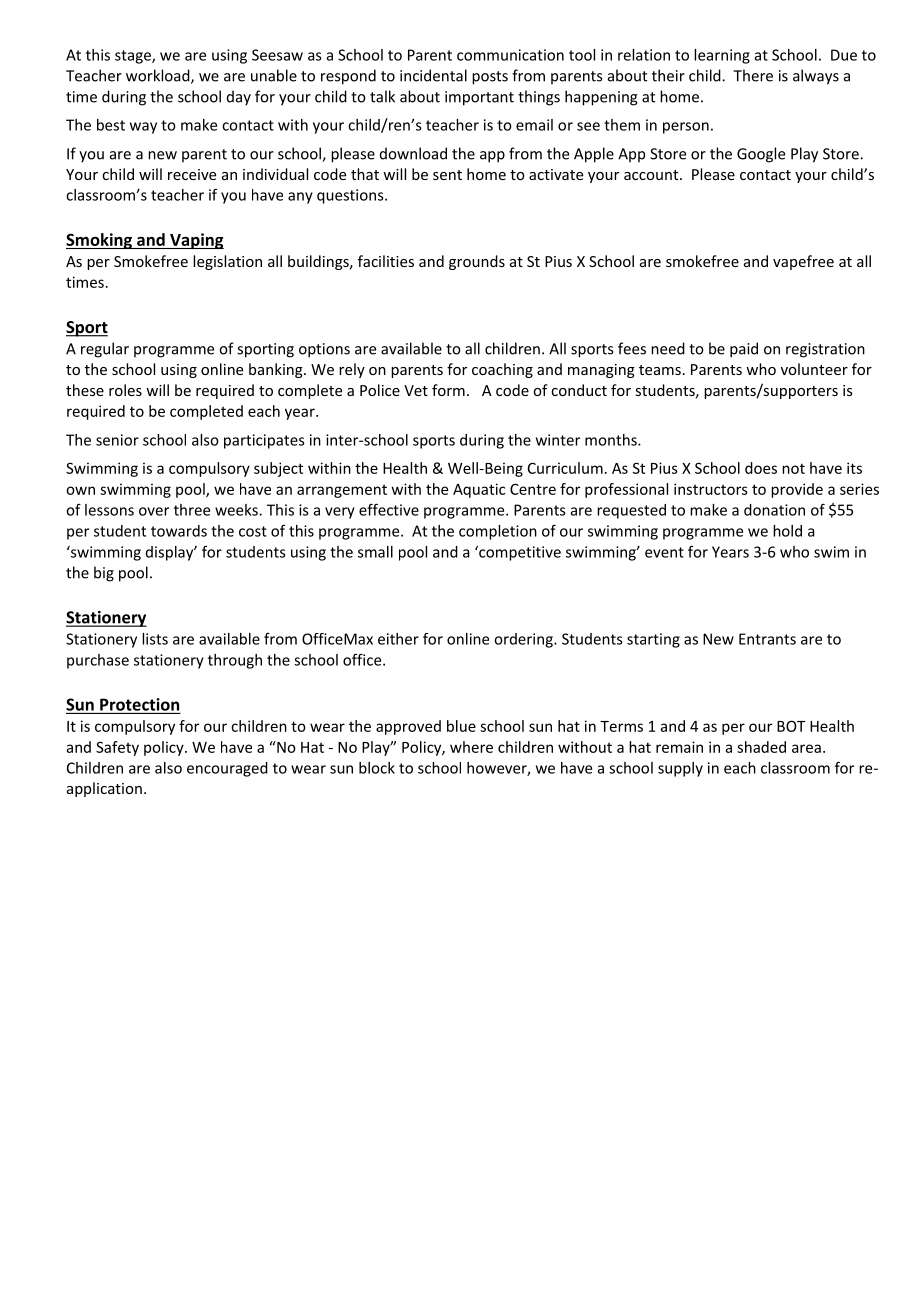 The width and height of the screenshot is (924, 1308). I want to click on workload, so click(159, 76).
